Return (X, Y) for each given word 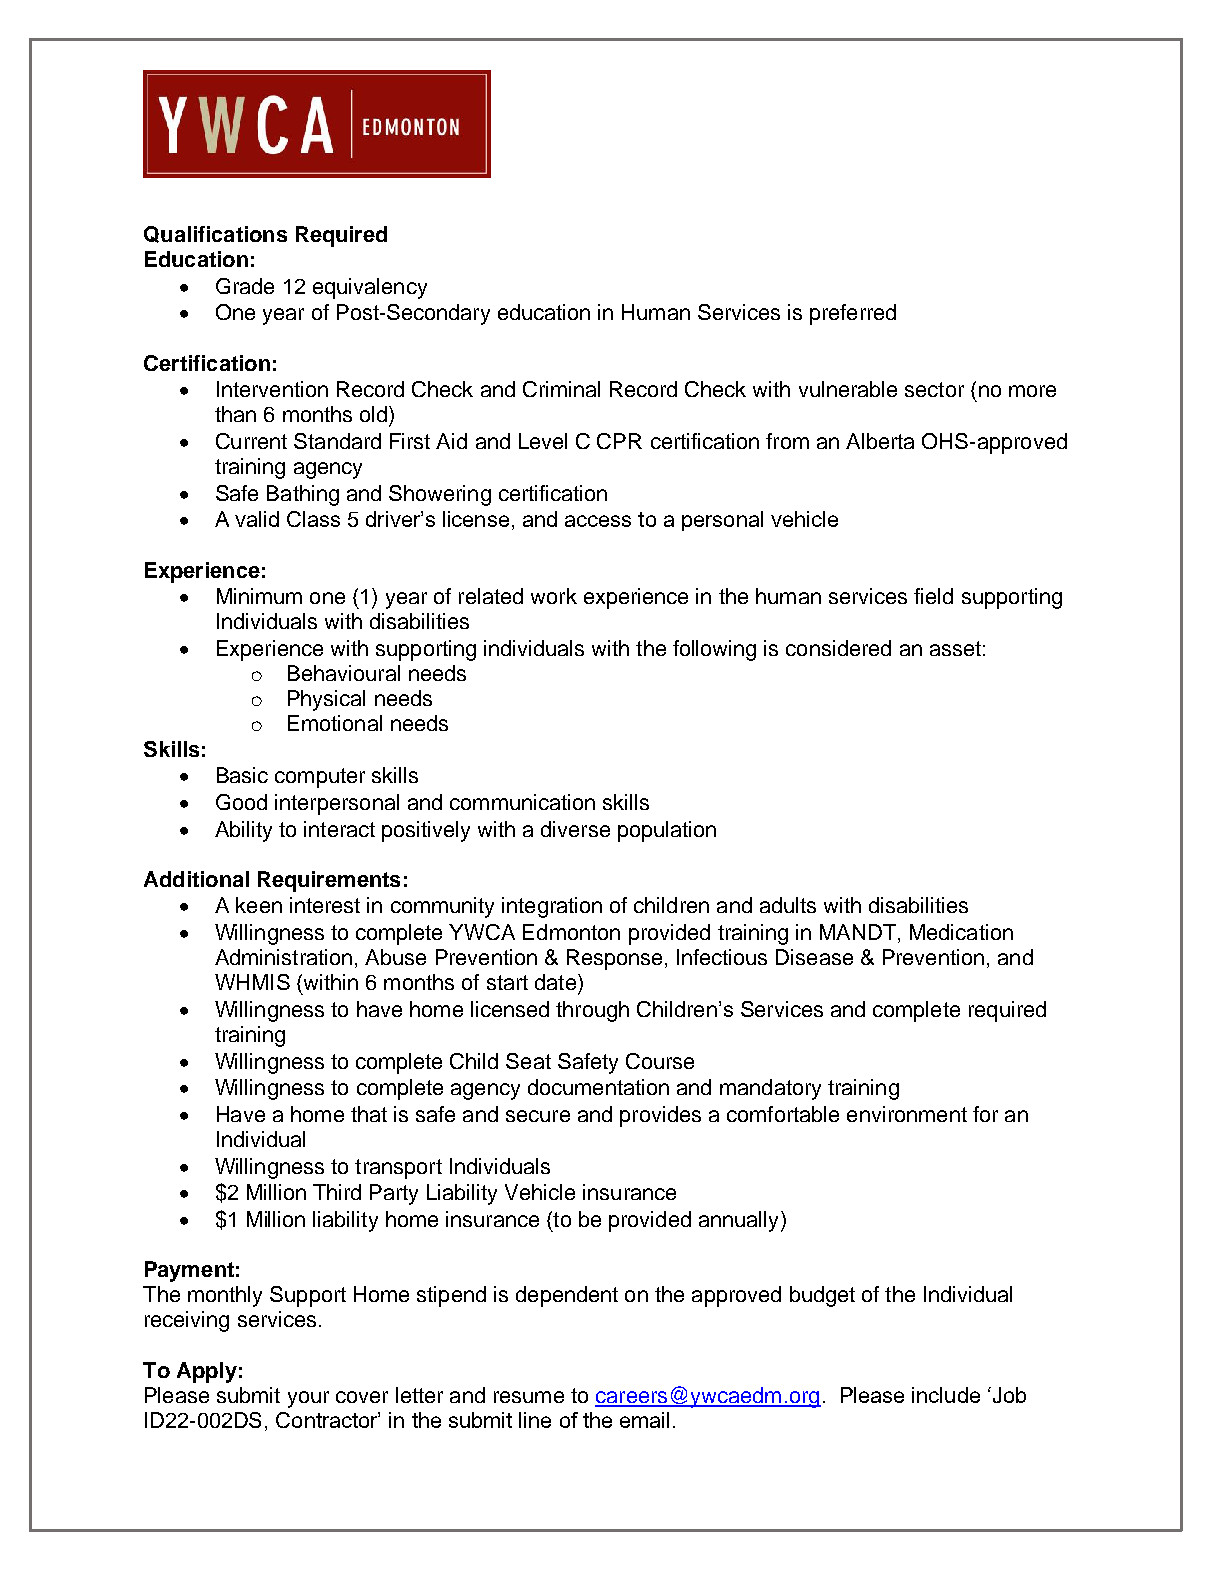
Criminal (561, 389)
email (644, 1420)
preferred (853, 314)
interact (339, 829)
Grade (245, 286)
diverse (575, 829)
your (308, 1399)
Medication (961, 932)
